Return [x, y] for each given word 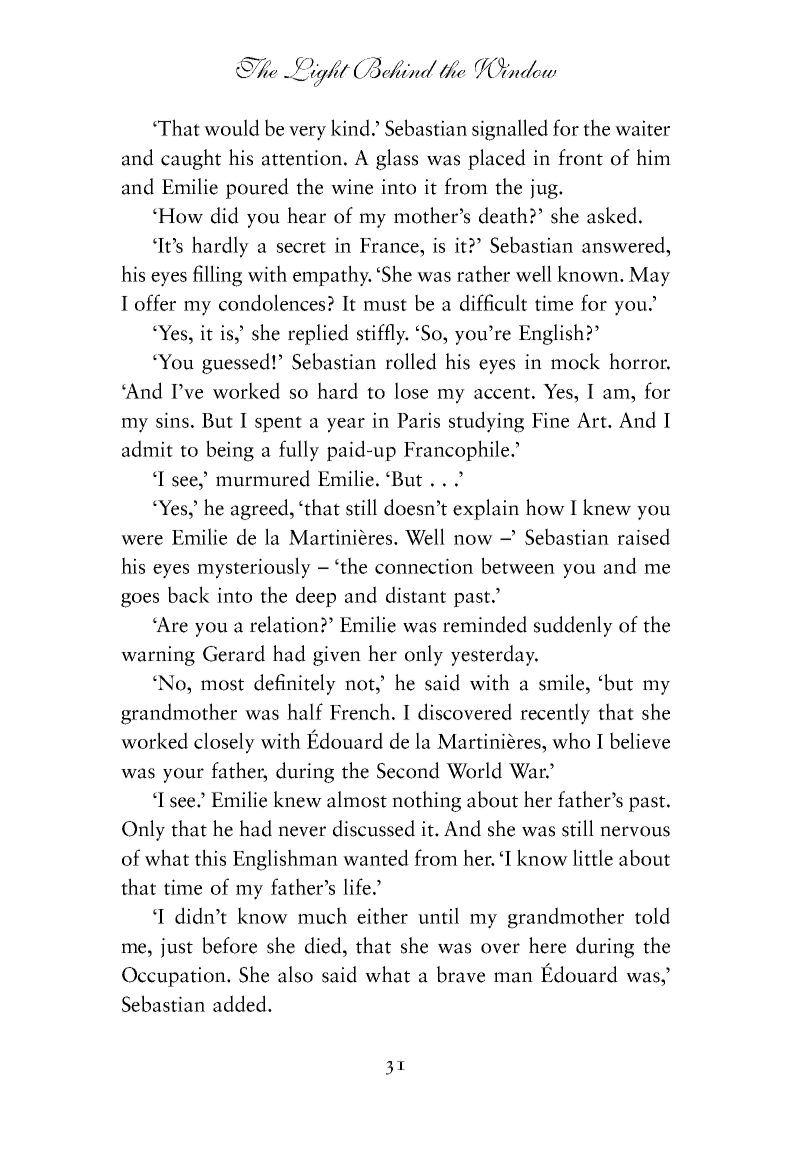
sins [172, 420]
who [571, 740]
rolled [411, 361]
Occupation [175, 977]
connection [424, 566]
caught [191, 159]
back [189, 594]
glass [397, 159]
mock [575, 361]
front [580, 157]
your [183, 775]
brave [461, 974]
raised [643, 536]
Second [408, 770]
